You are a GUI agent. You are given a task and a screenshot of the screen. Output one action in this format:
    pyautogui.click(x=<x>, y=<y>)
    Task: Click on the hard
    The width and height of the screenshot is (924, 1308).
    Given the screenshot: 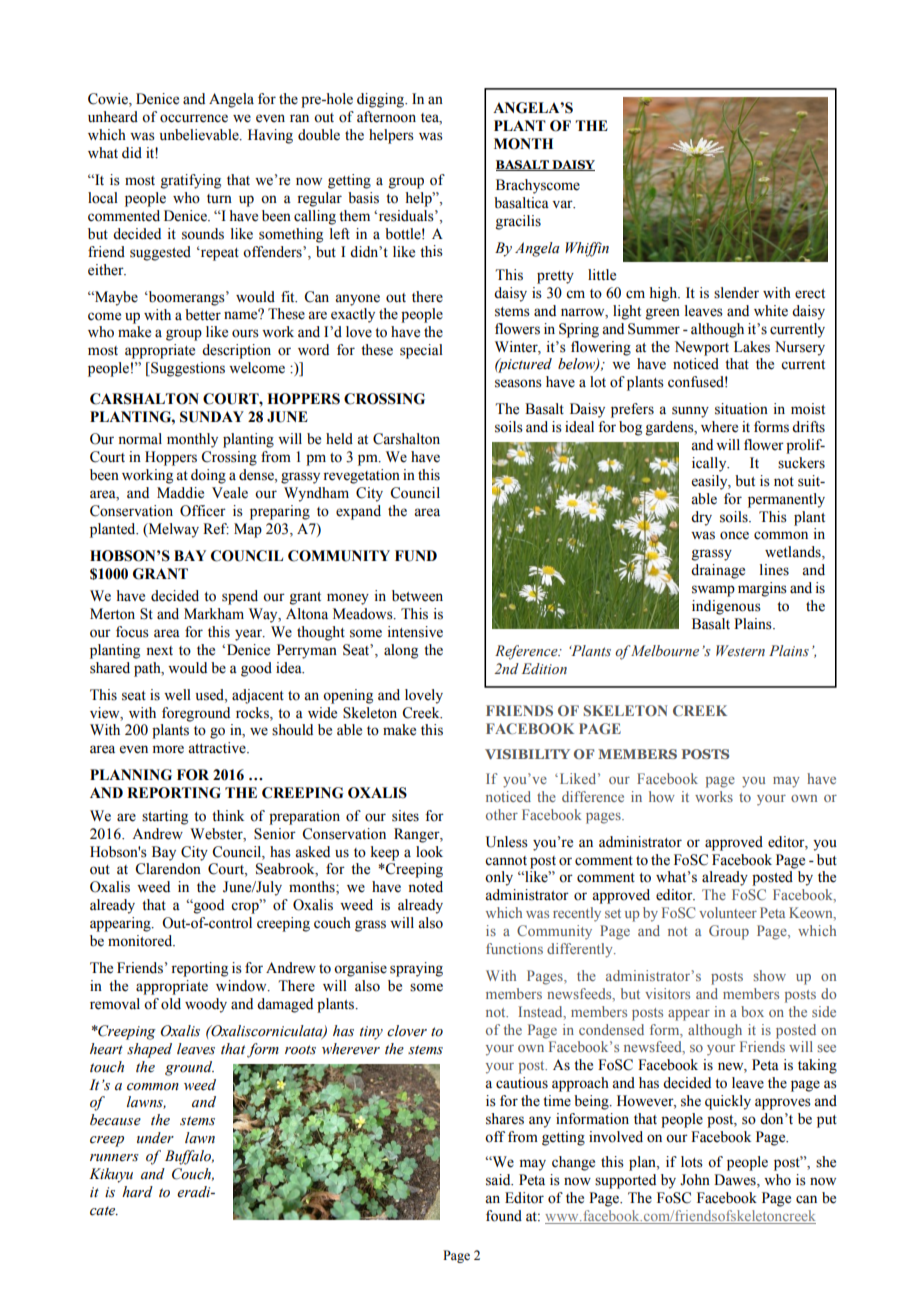 What is the action you would take?
    pyautogui.click(x=137, y=1191)
